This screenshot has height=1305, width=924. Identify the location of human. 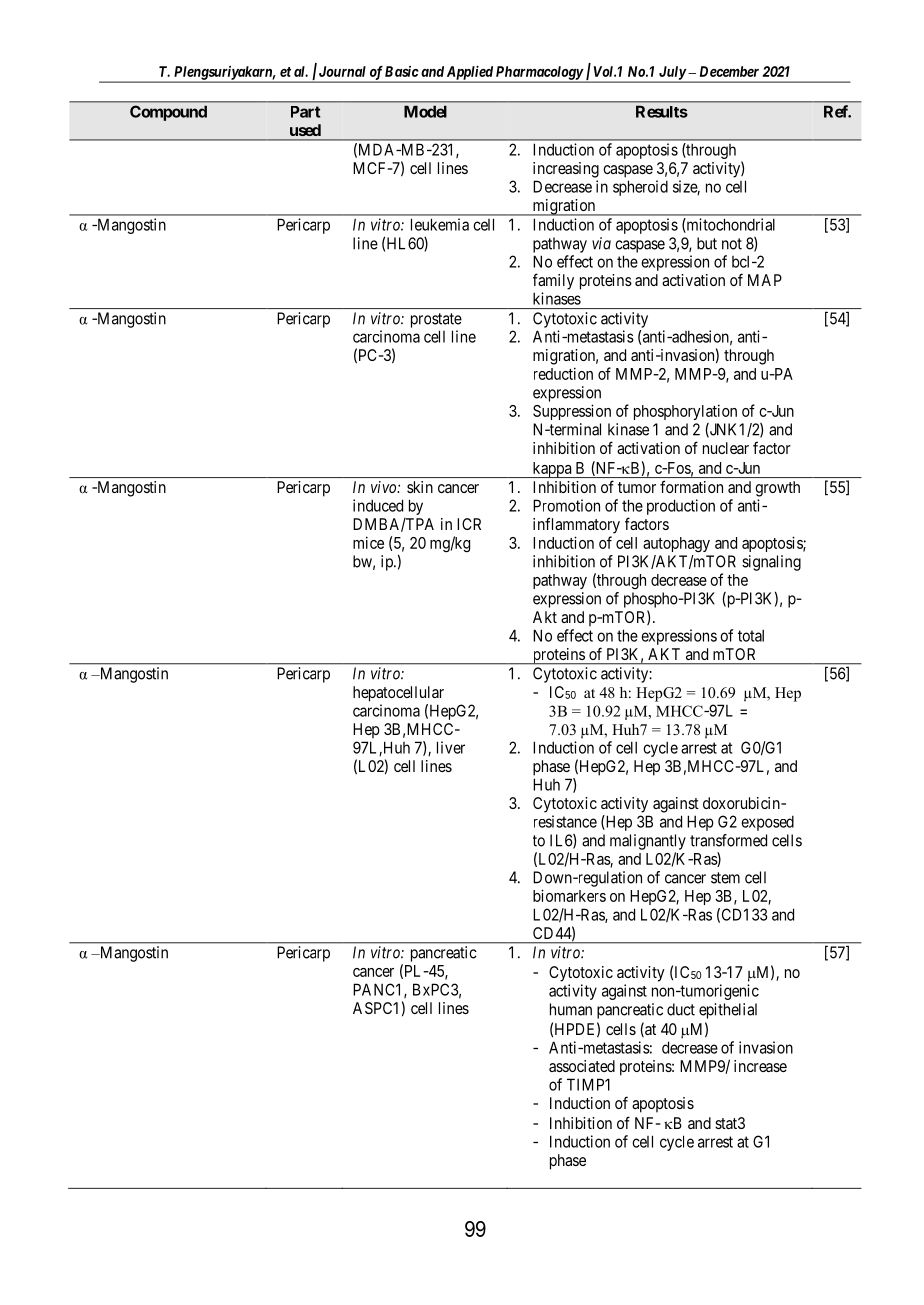
(571, 1009).
